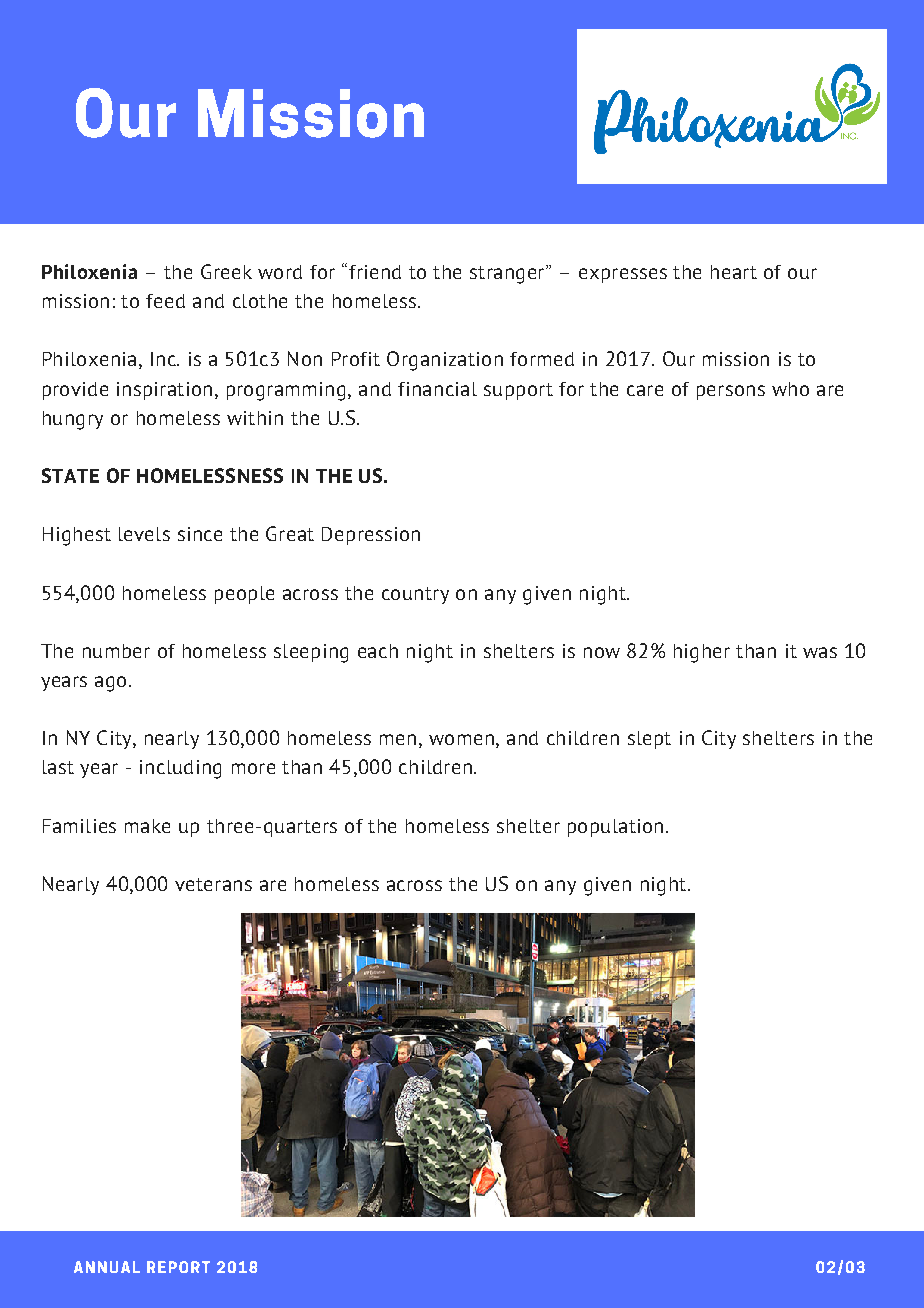  Describe the element at coordinates (820, 652) in the screenshot. I see `was` at that location.
